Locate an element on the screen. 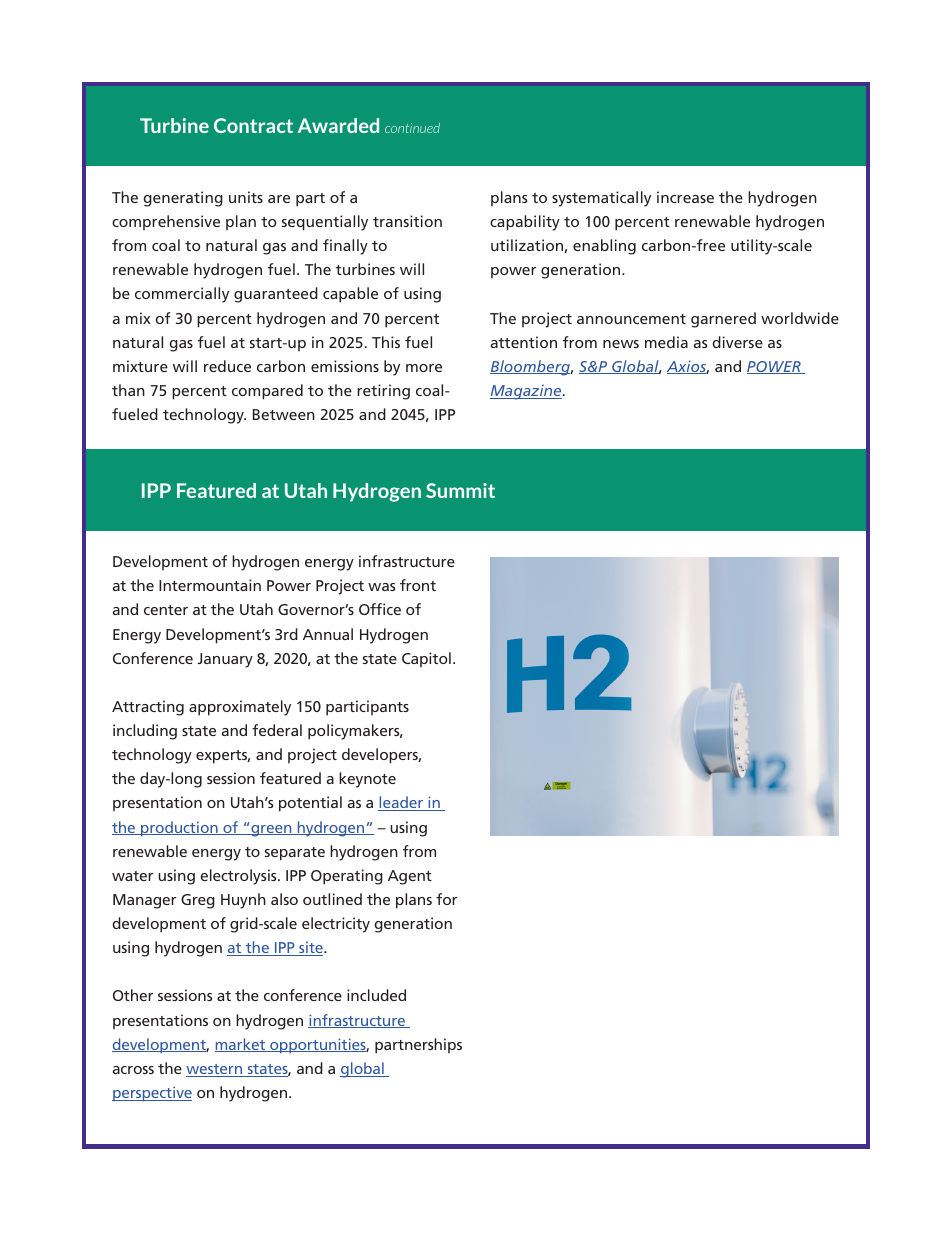  Capitol is located at coordinates (426, 659).
